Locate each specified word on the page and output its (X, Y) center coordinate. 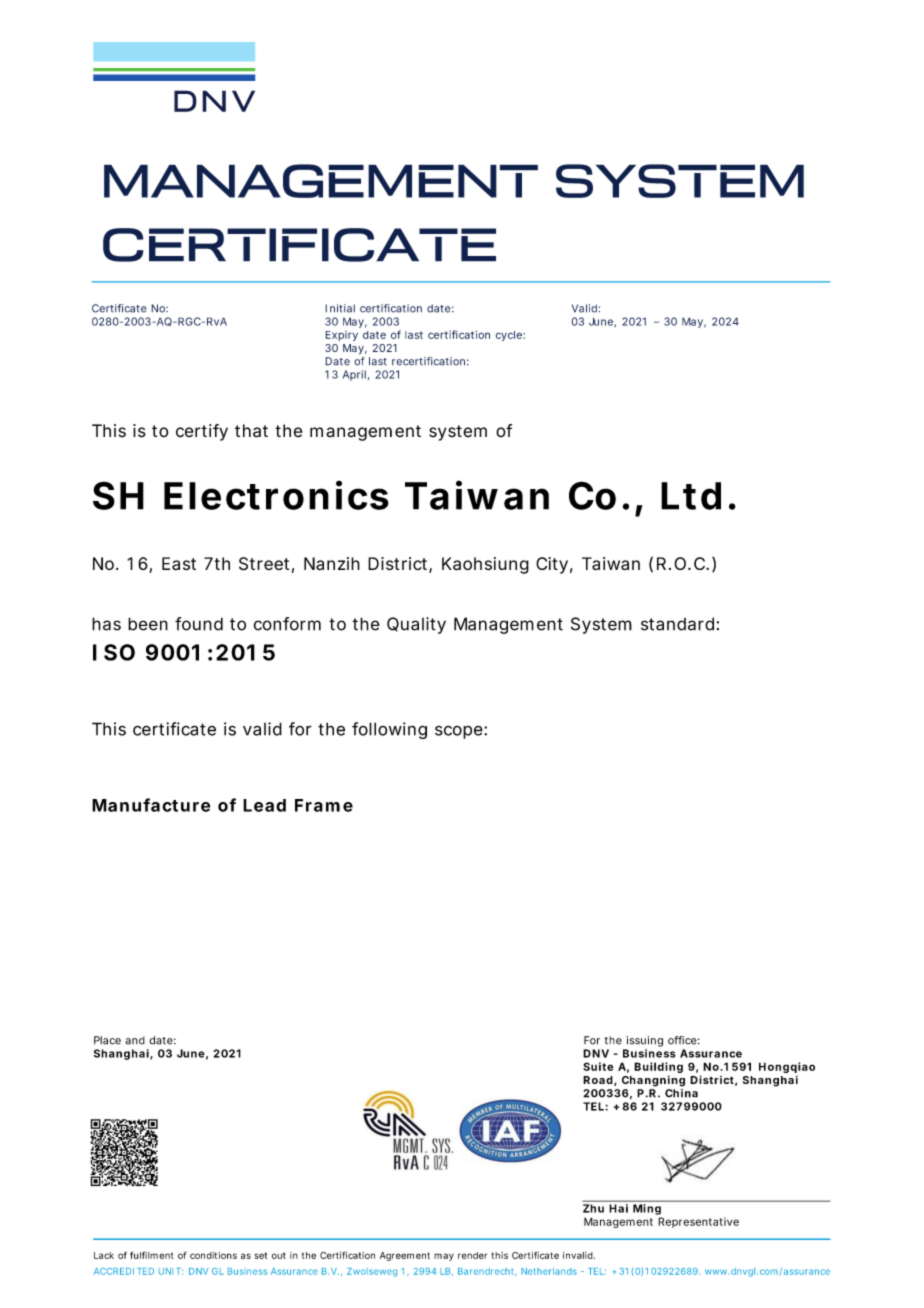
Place (107, 1040)
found (199, 624)
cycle (510, 336)
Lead (264, 805)
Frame (324, 805)
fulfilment (152, 1255)
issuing (645, 1041)
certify (202, 432)
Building (658, 1069)
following (389, 730)
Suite (598, 1066)
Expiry (341, 336)
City (552, 565)
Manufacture (151, 805)
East (179, 564)
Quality (416, 625)
